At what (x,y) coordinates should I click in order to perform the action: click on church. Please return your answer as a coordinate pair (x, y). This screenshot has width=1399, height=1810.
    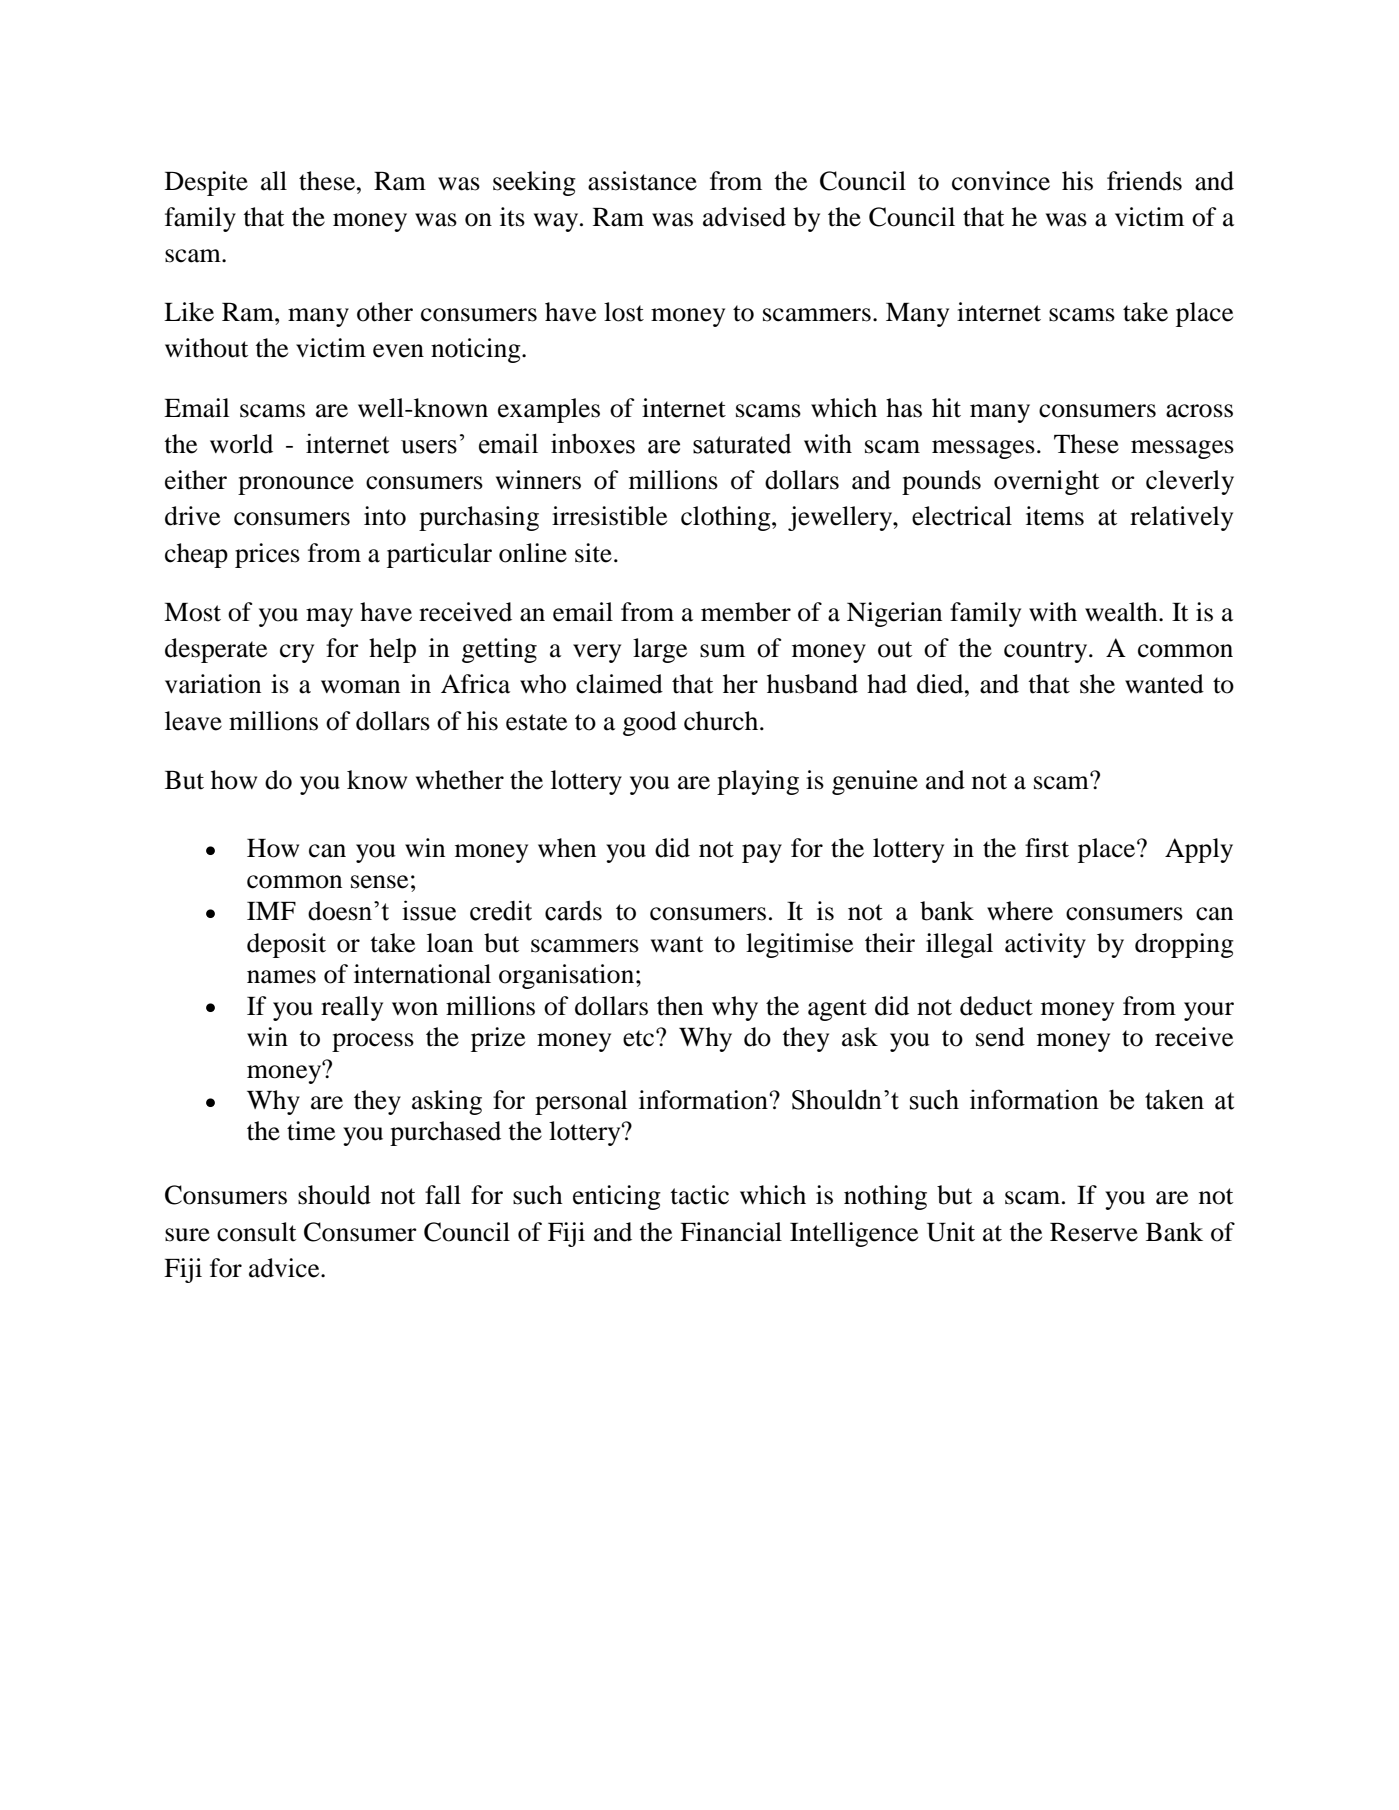
    Looking at the image, I should click on (722, 721).
